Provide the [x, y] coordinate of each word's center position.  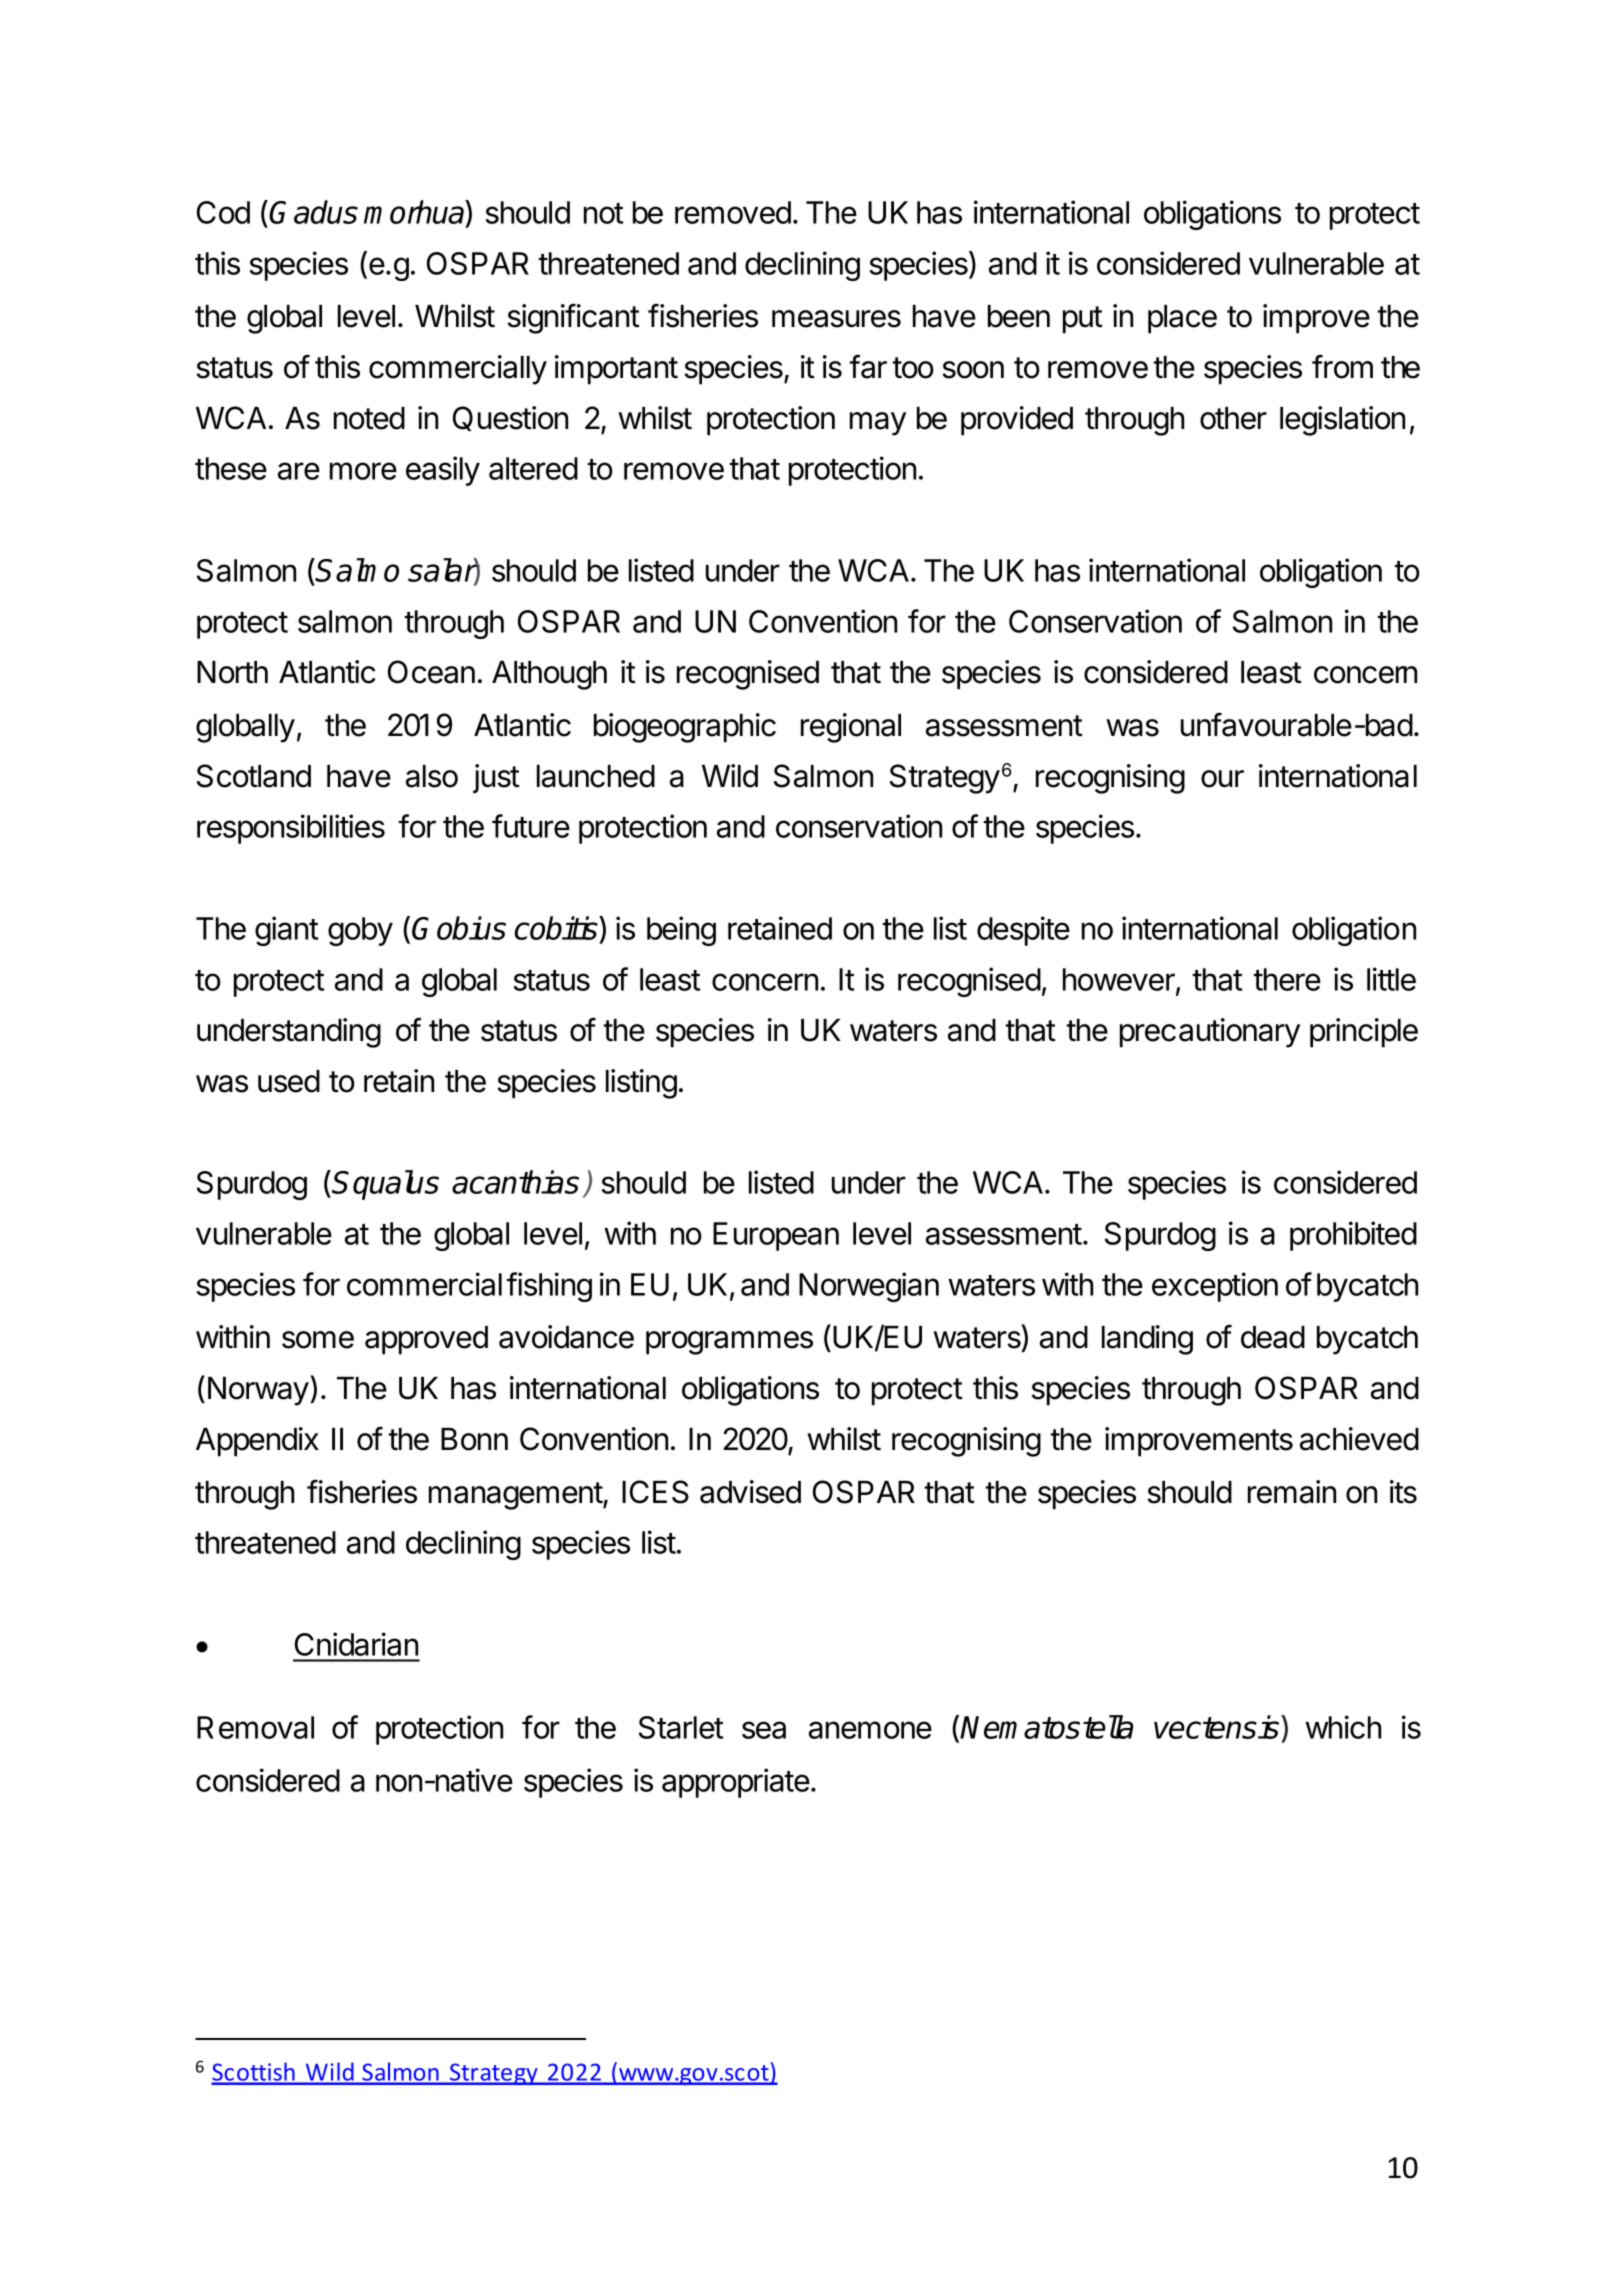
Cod [223, 212]
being [681, 931]
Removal [255, 1727]
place [1182, 319]
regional [851, 728]
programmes [729, 1343]
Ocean [431, 672]
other [1233, 418]
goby [360, 931]
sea [764, 1730]
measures [836, 319]
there [1287, 979]
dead [1273, 1337]
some [318, 1340]
